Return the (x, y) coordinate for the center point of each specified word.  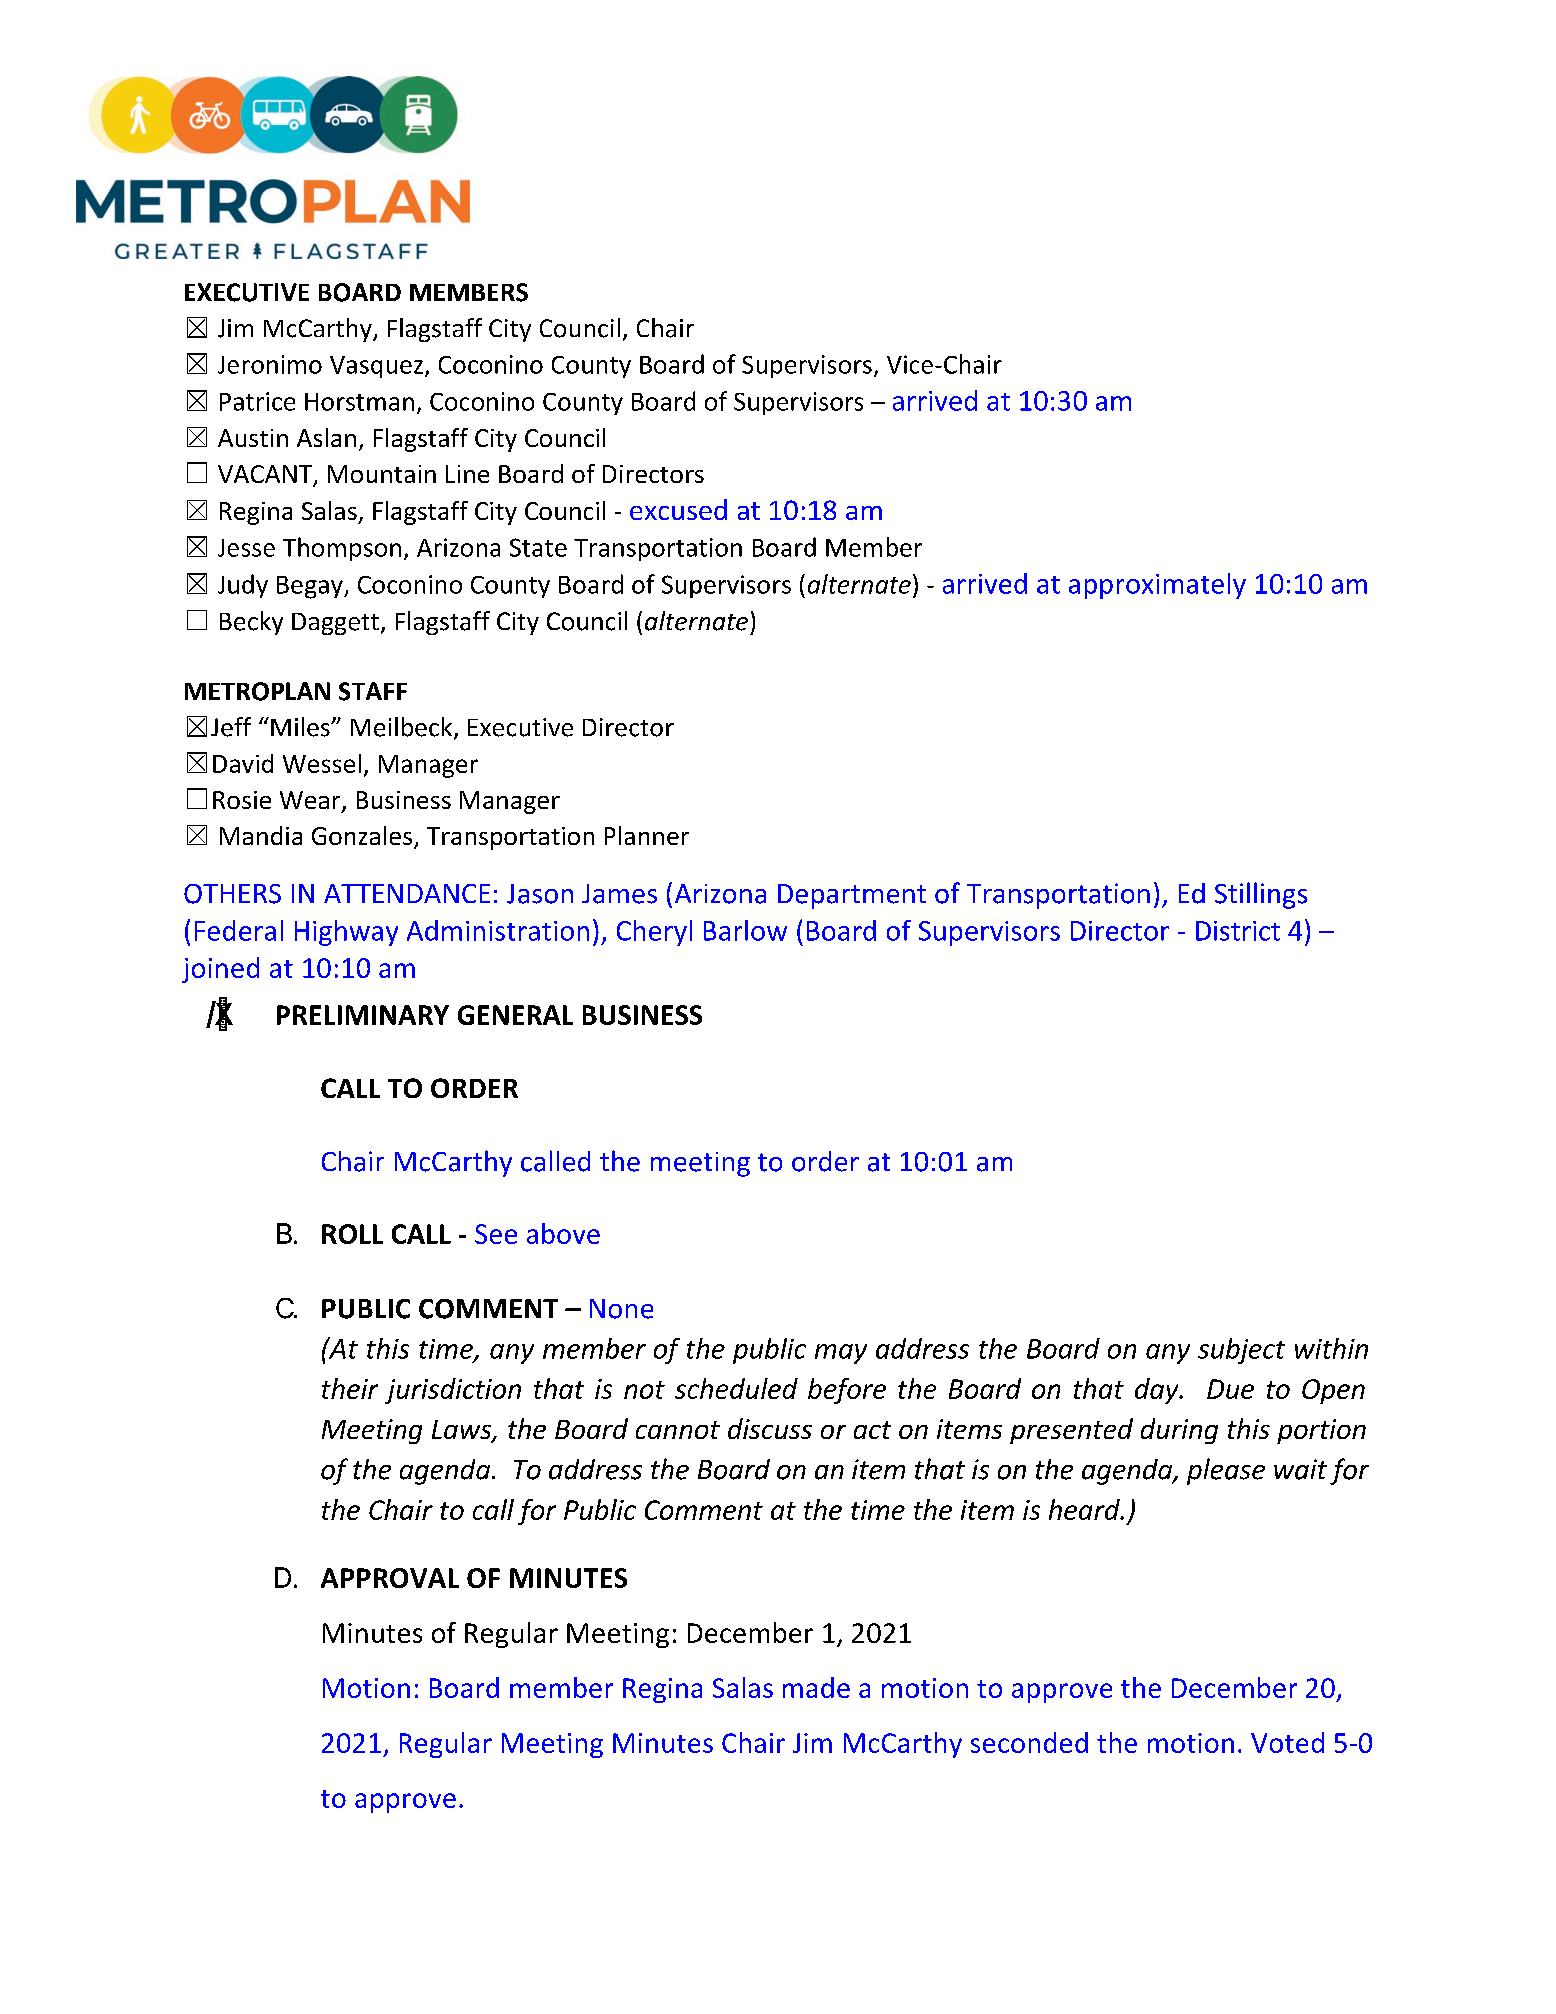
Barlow (745, 930)
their (350, 1388)
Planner (647, 835)
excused (678, 509)
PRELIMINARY (363, 1015)
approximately (1157, 586)
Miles (301, 727)
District (1238, 931)
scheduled (736, 1388)
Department (852, 896)
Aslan (326, 437)
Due (1230, 1389)
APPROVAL (390, 1578)
